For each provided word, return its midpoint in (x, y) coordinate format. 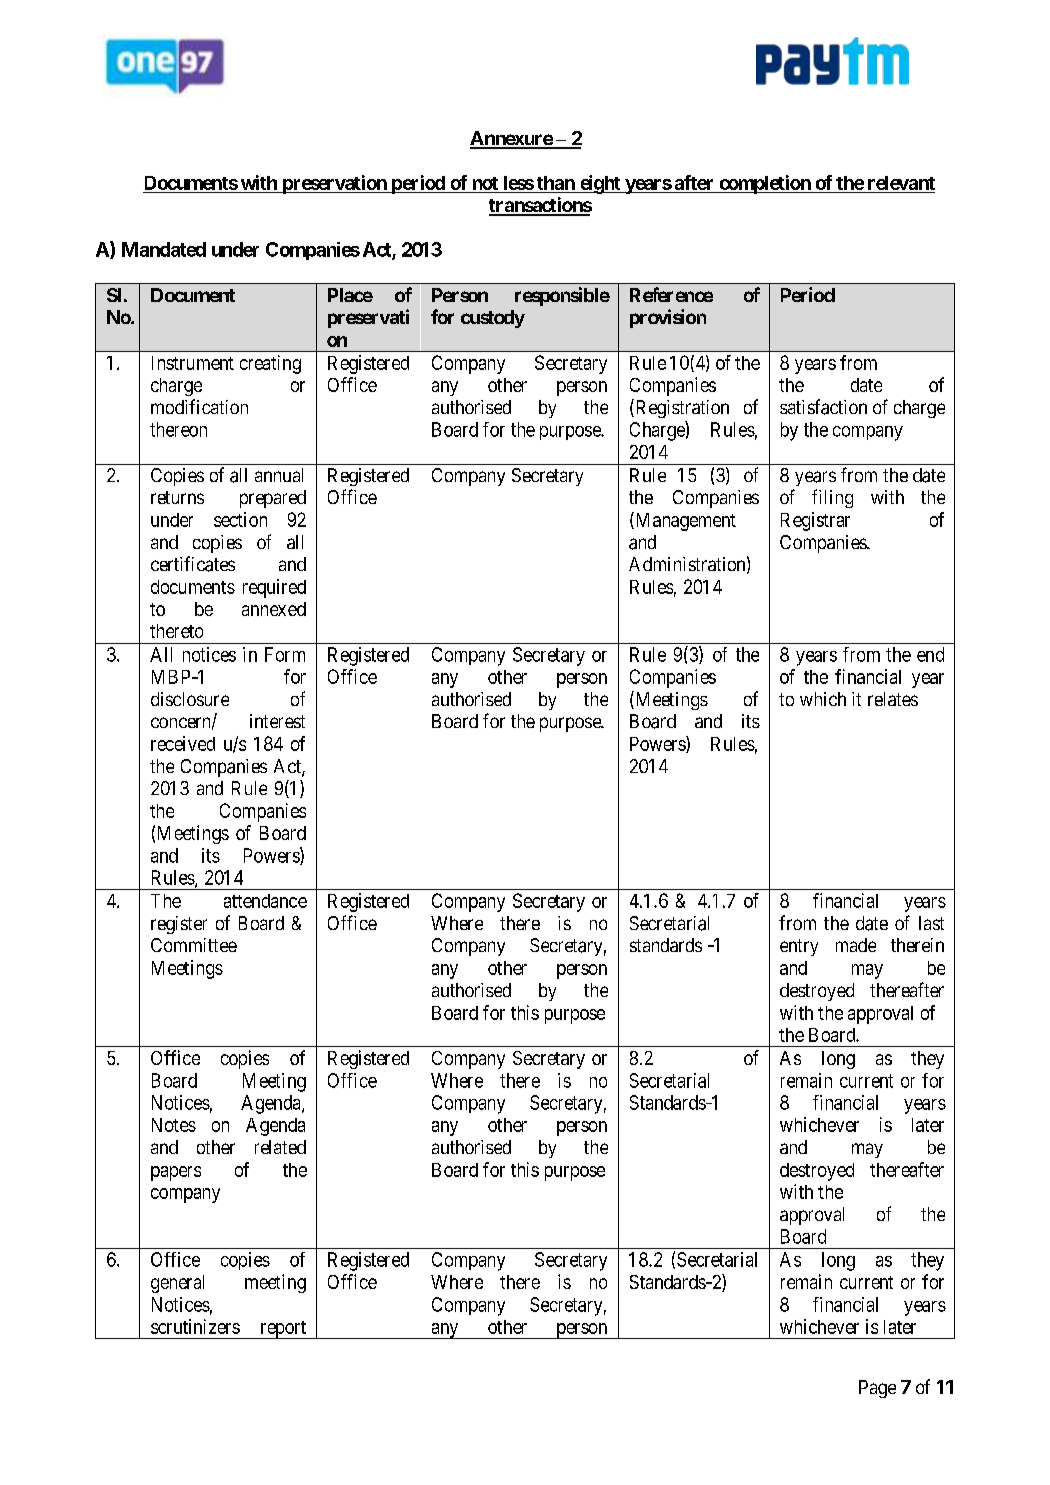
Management (684, 521)
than (556, 183)
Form (285, 654)
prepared (273, 499)
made (856, 945)
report (283, 1330)
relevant (901, 183)
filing (832, 498)
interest (277, 721)
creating (270, 364)
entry (799, 947)
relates (893, 699)
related (280, 1147)
